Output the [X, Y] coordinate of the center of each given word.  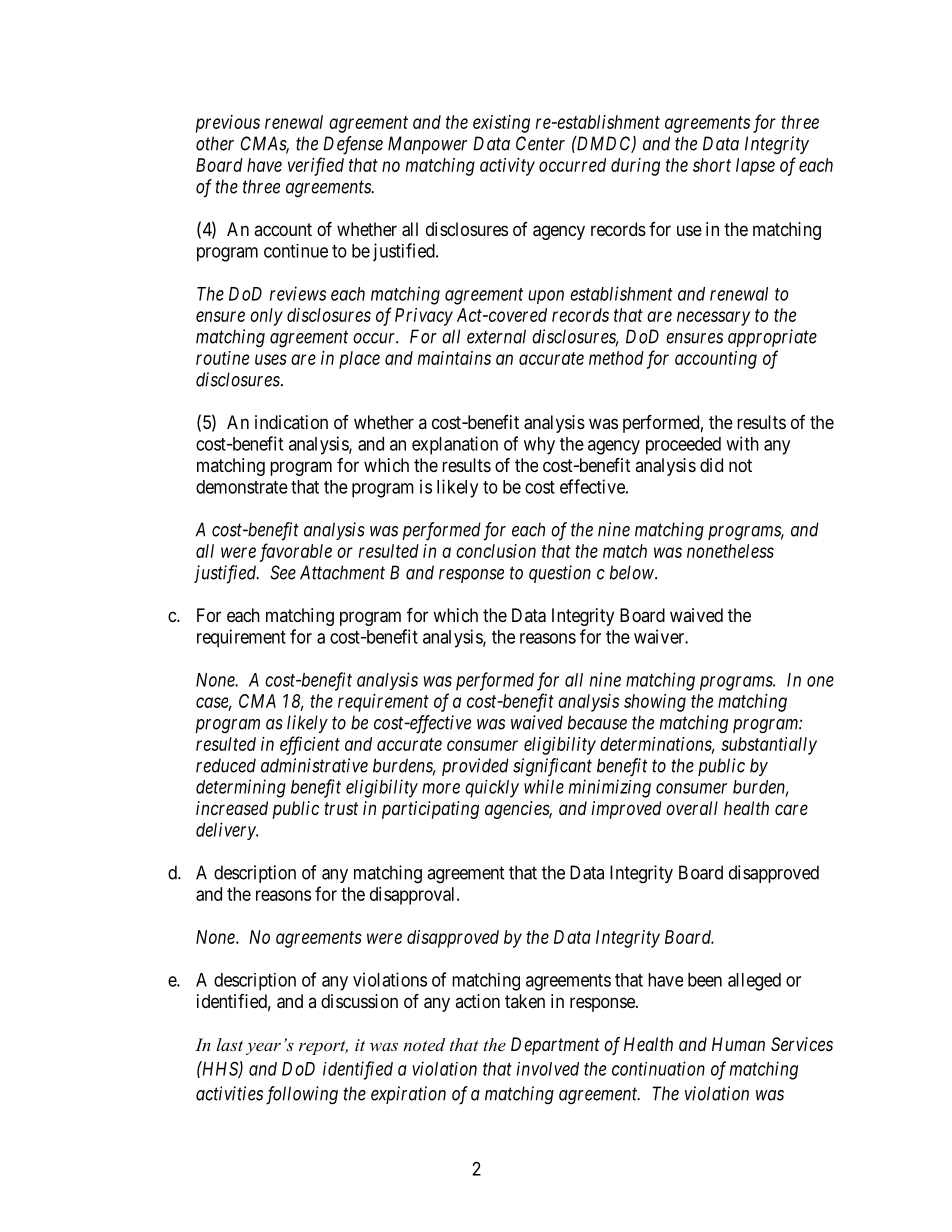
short [712, 165]
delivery [227, 831]
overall [692, 808]
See [283, 572]
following [302, 1095]
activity [507, 167]
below [633, 572]
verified [316, 166]
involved [548, 1069]
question [560, 574]
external [496, 336]
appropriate [772, 338]
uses [271, 359]
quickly [492, 789]
